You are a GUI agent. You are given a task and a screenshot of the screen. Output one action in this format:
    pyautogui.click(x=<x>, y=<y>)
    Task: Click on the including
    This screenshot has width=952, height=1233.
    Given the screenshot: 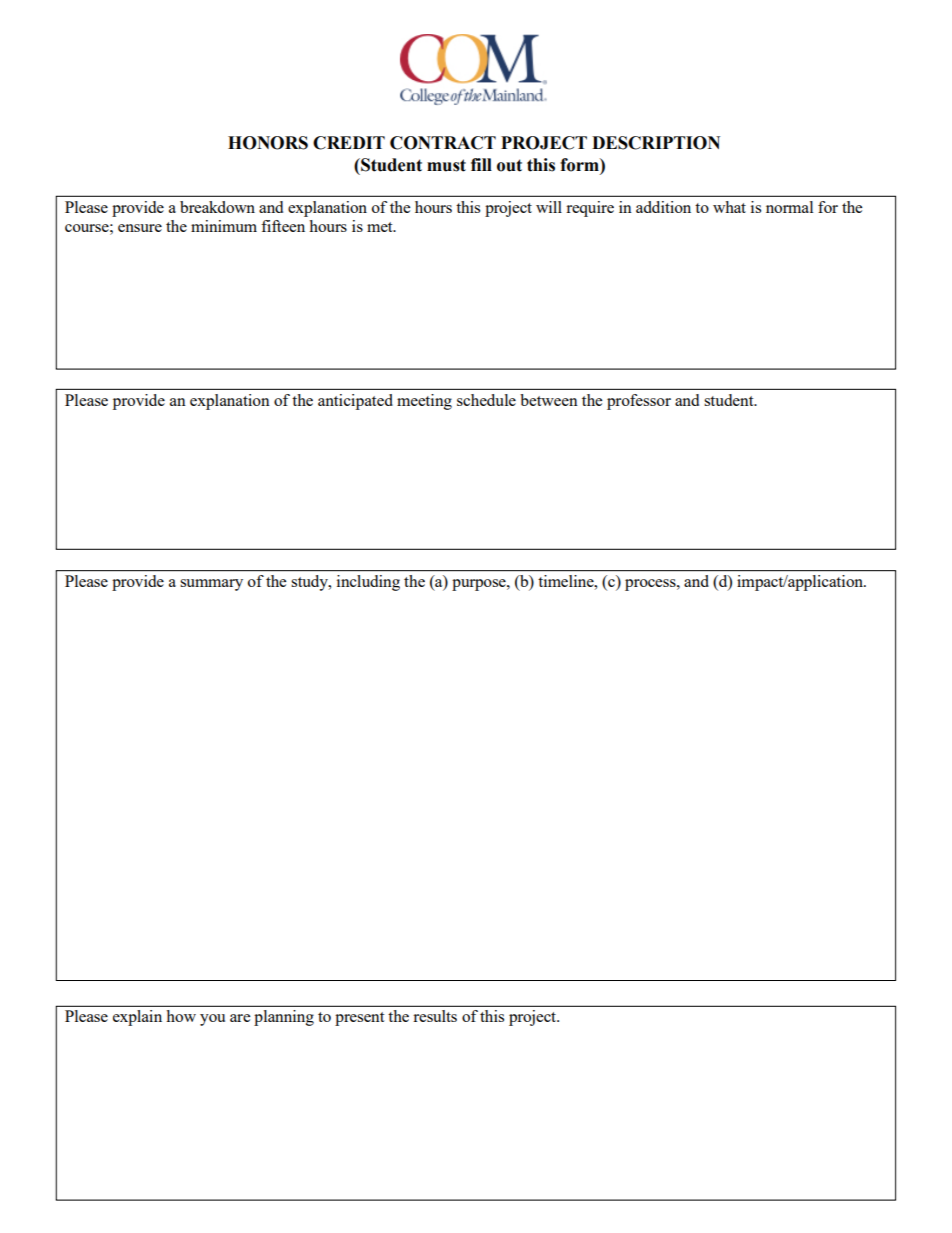 What is the action you would take?
    pyautogui.click(x=368, y=583)
